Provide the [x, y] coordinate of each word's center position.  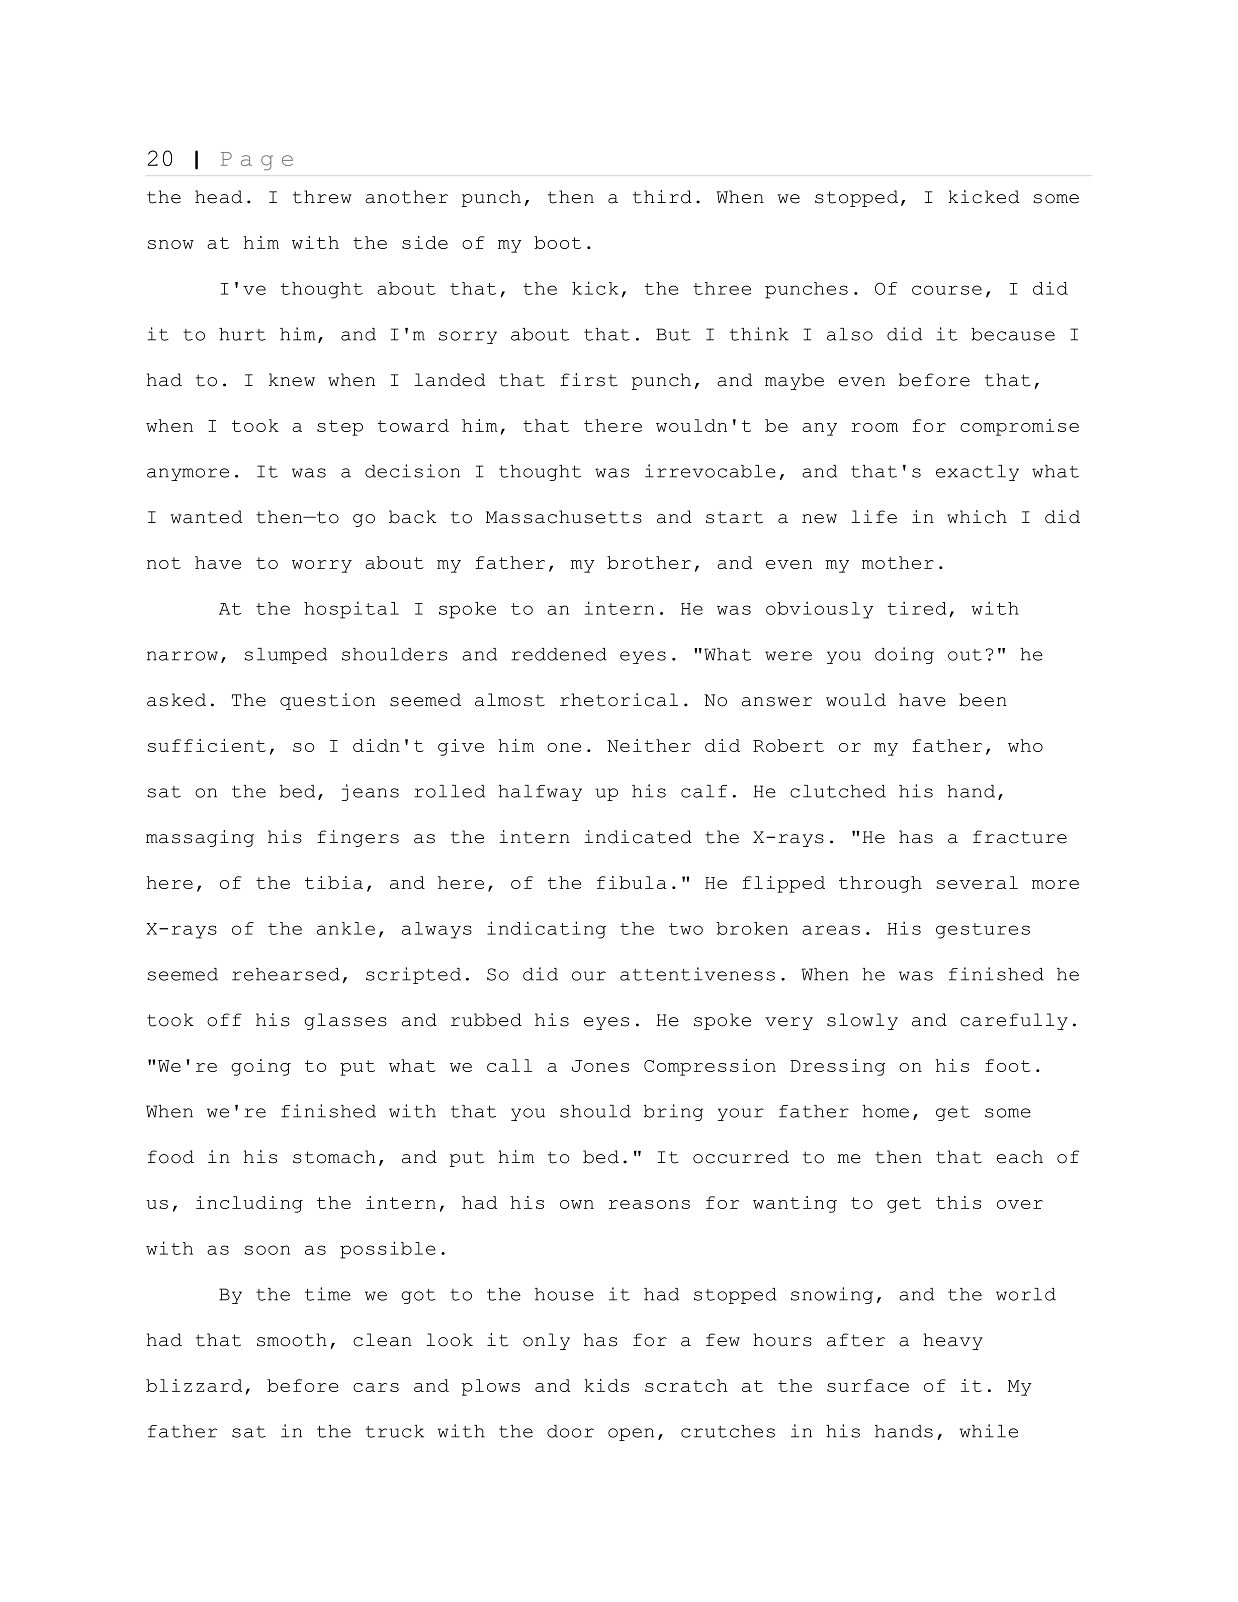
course [947, 290]
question [327, 701]
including [249, 1204]
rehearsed [286, 974]
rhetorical [619, 700]
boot [557, 242]
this [958, 1202]
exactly [977, 473]
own [577, 1204]
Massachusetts [564, 517]
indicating [546, 930]
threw [322, 197]
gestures [983, 931]
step [340, 428]
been [983, 700]
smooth [292, 1340]
